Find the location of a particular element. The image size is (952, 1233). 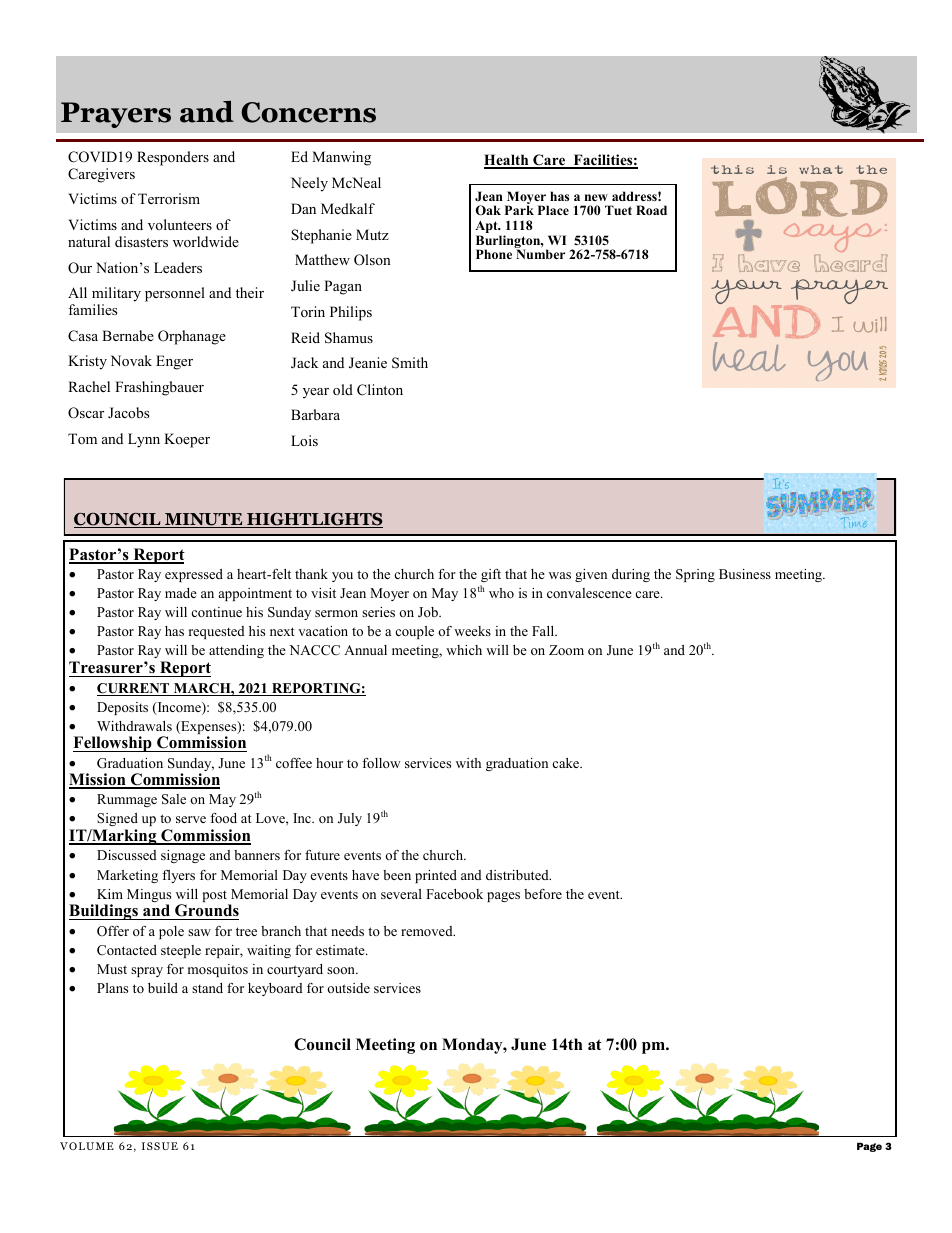

Concerns is located at coordinates (308, 112).
